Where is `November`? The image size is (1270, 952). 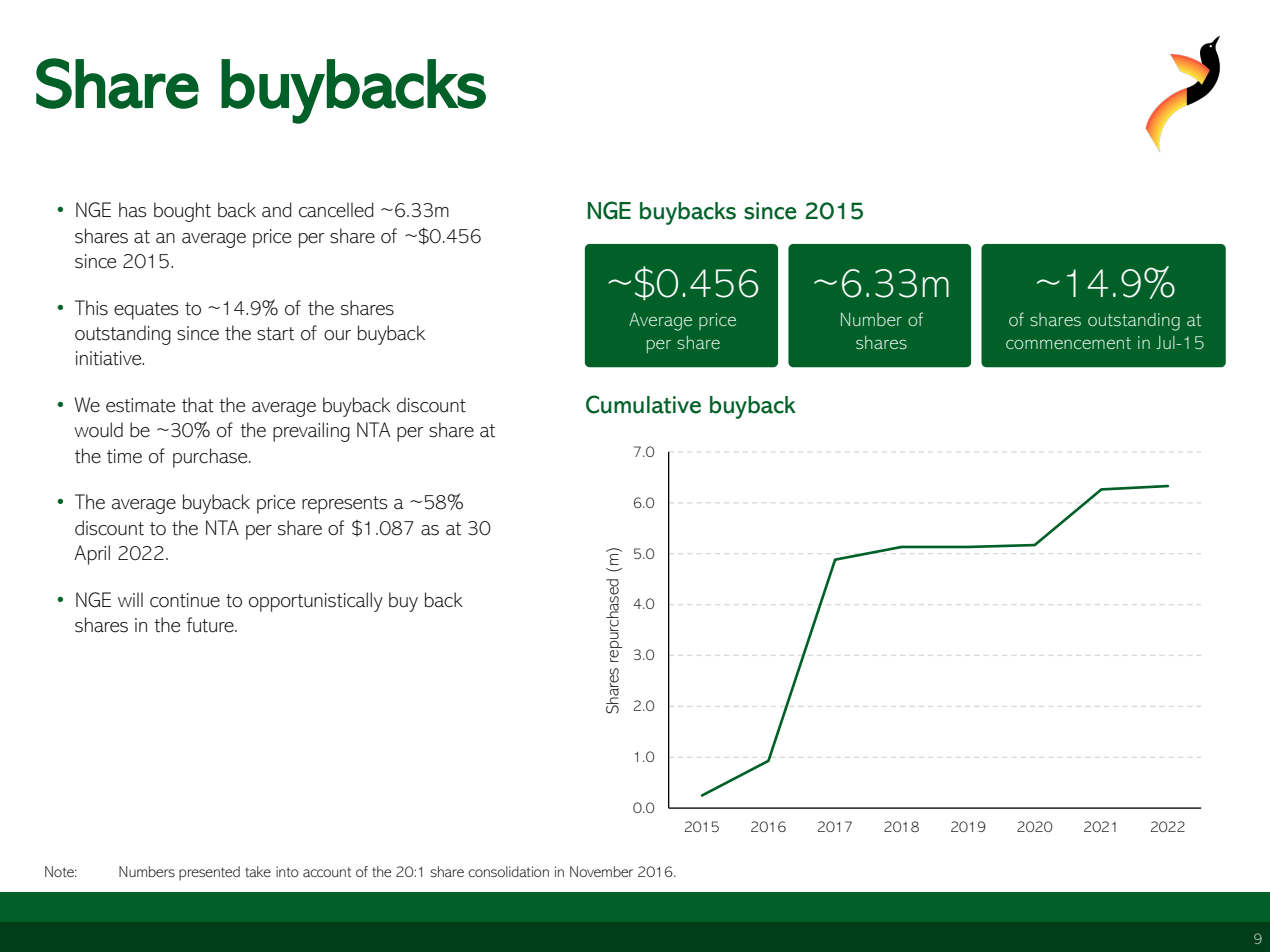 November is located at coordinates (601, 871).
